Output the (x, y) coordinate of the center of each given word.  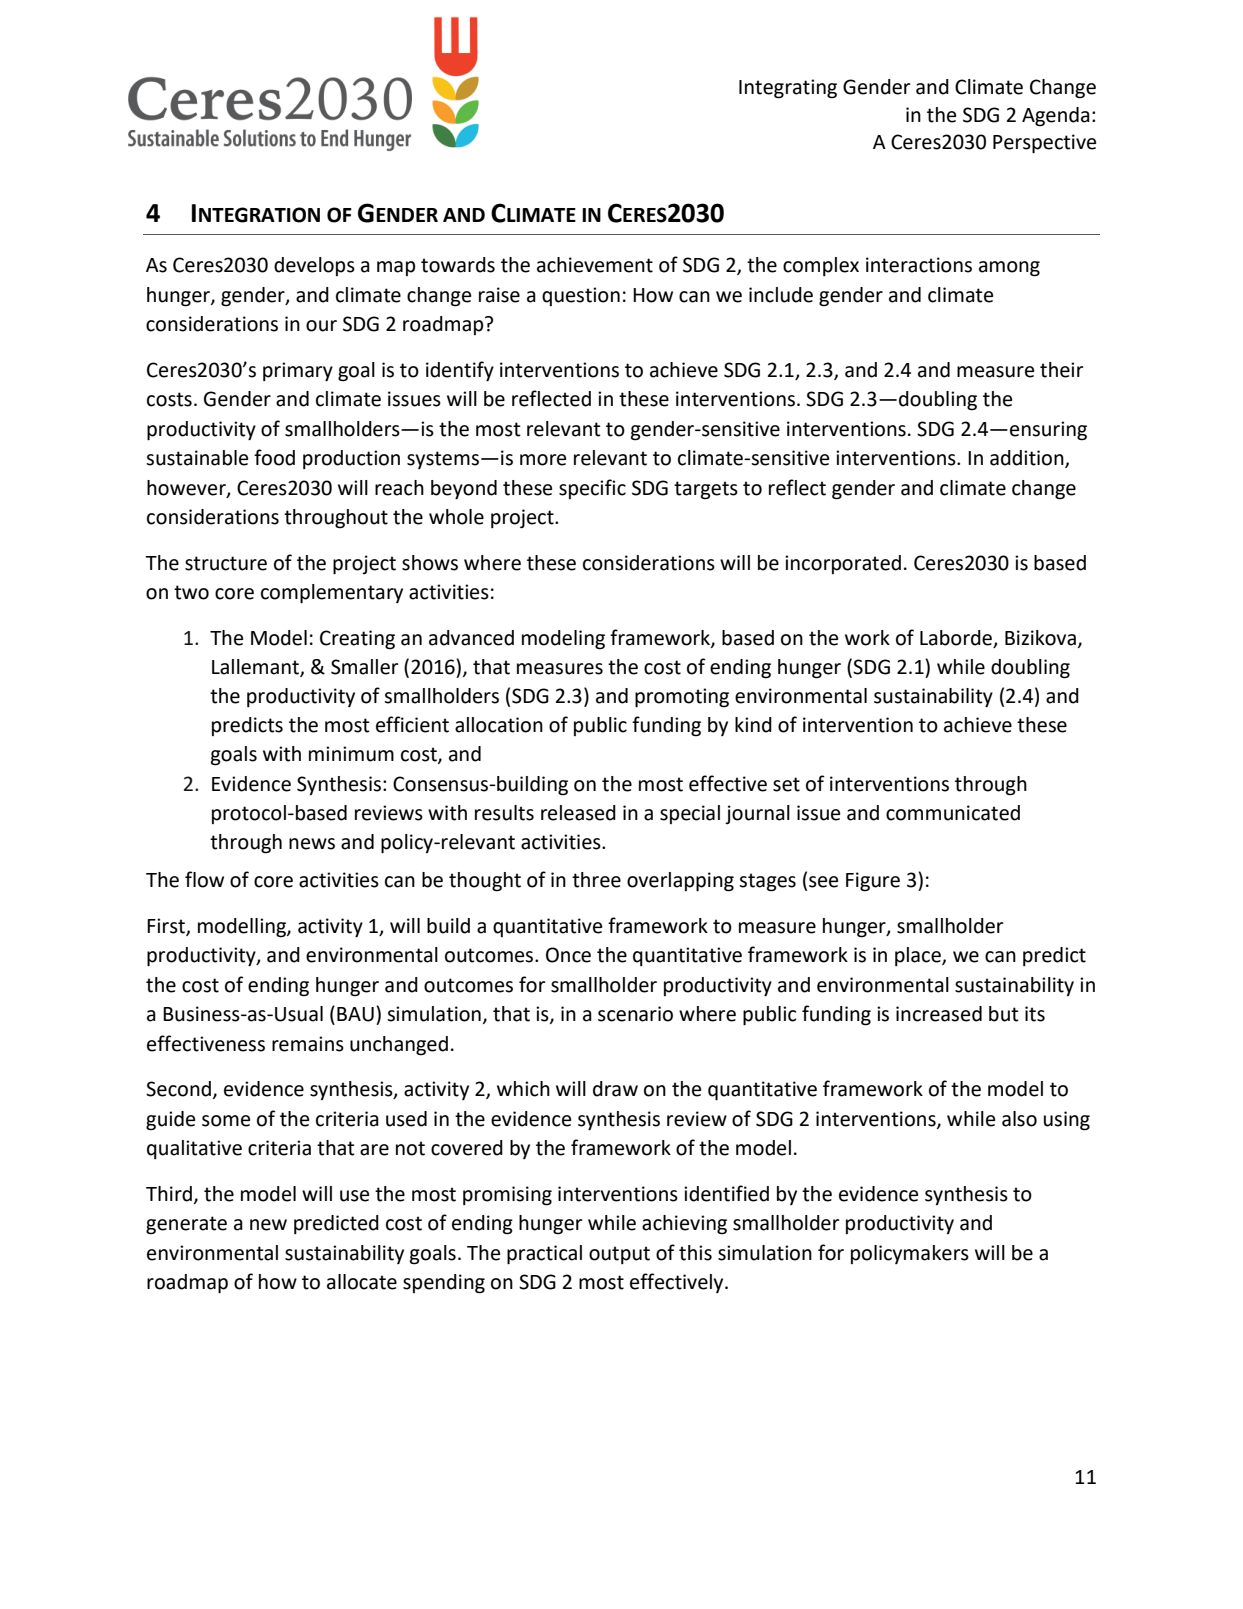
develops (314, 266)
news (312, 844)
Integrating (788, 89)
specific (592, 489)
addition (1028, 459)
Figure (873, 882)
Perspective (1044, 144)
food (274, 457)
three (596, 880)
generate (186, 1225)
